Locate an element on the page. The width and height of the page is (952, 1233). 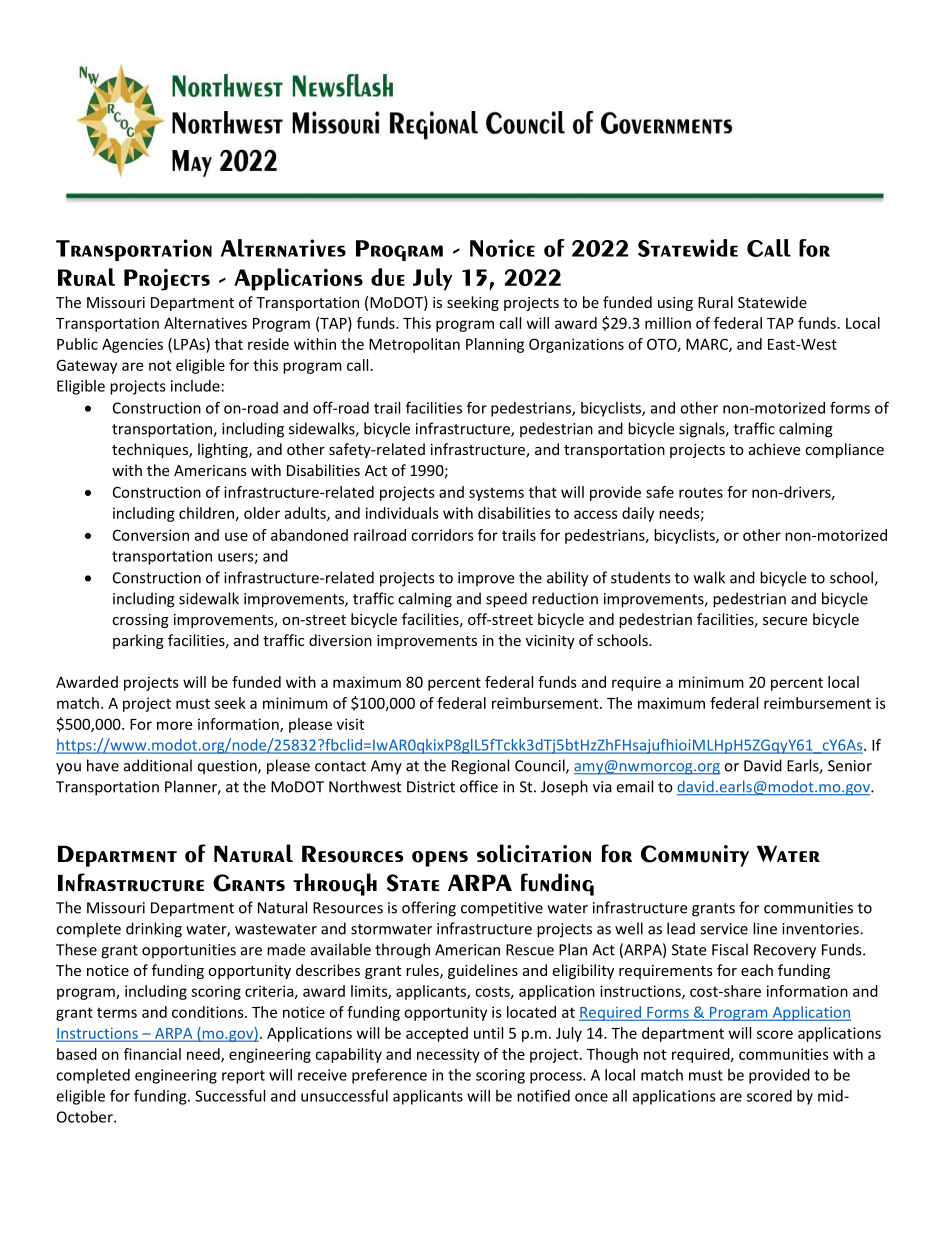
due is located at coordinates (388, 277).
